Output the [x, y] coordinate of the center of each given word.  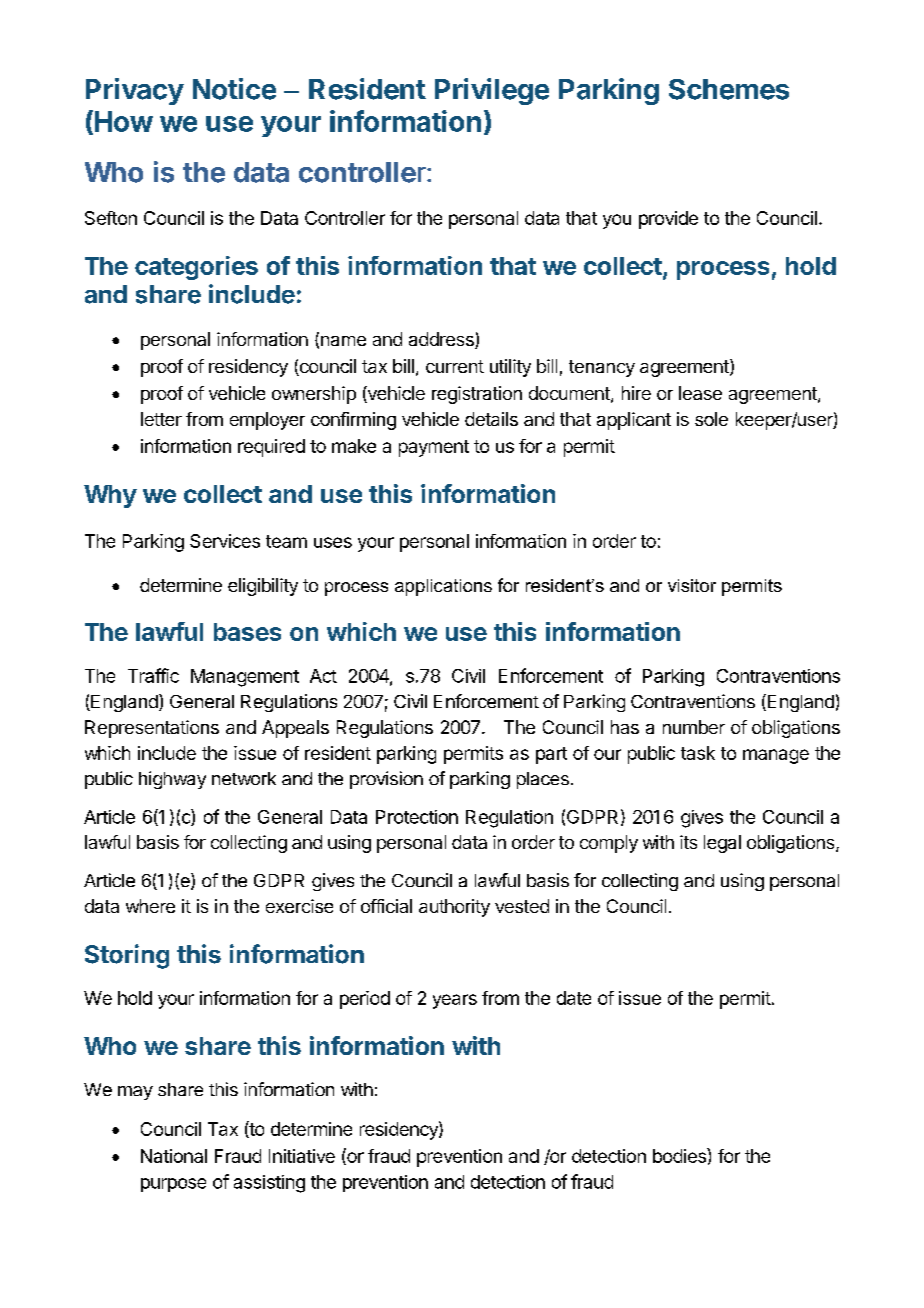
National [174, 1156]
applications [443, 587]
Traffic [153, 675]
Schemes [729, 89]
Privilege [492, 91]
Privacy [135, 91]
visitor [692, 585]
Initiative [302, 1156]
